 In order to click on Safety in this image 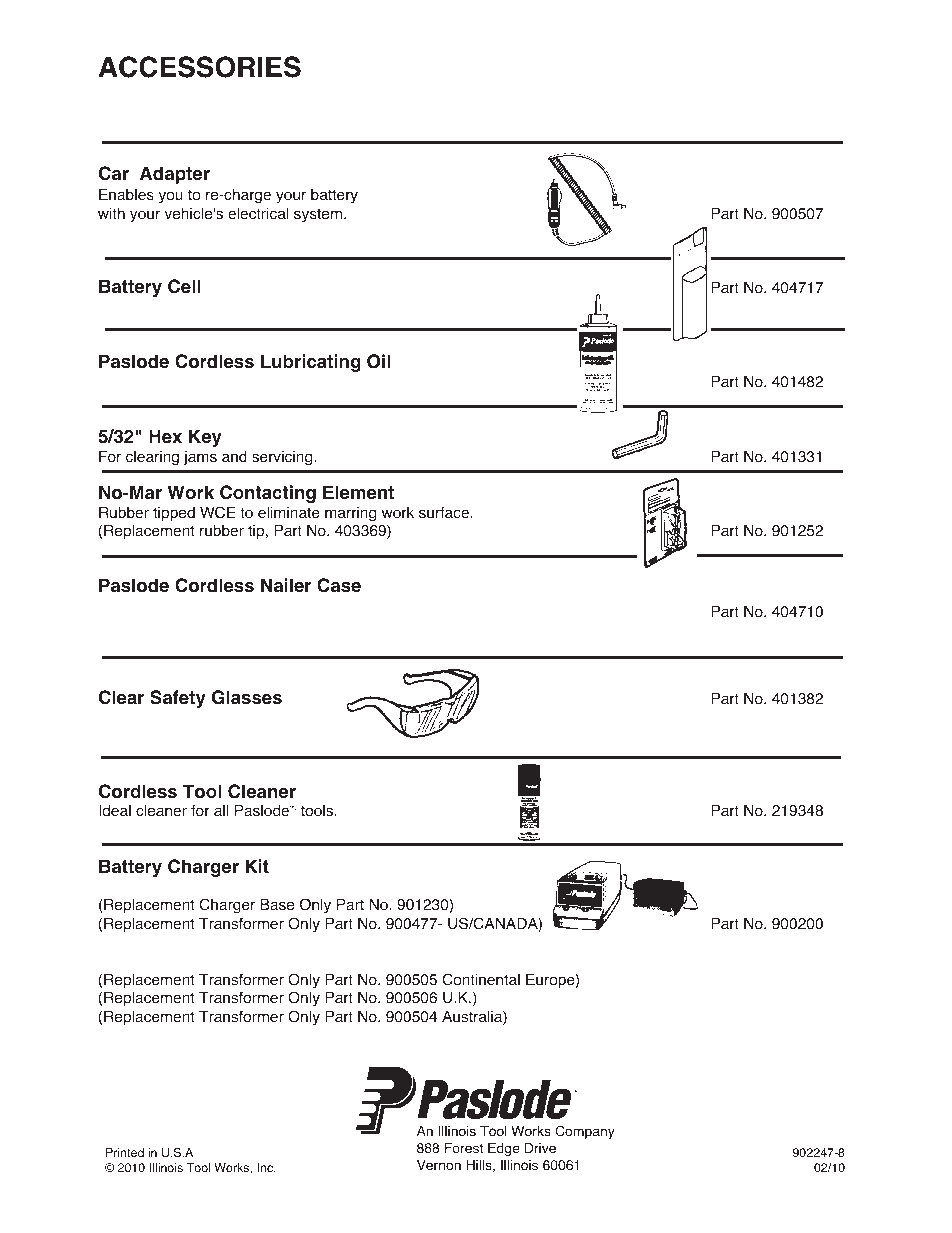, I will do `click(178, 699)`.
